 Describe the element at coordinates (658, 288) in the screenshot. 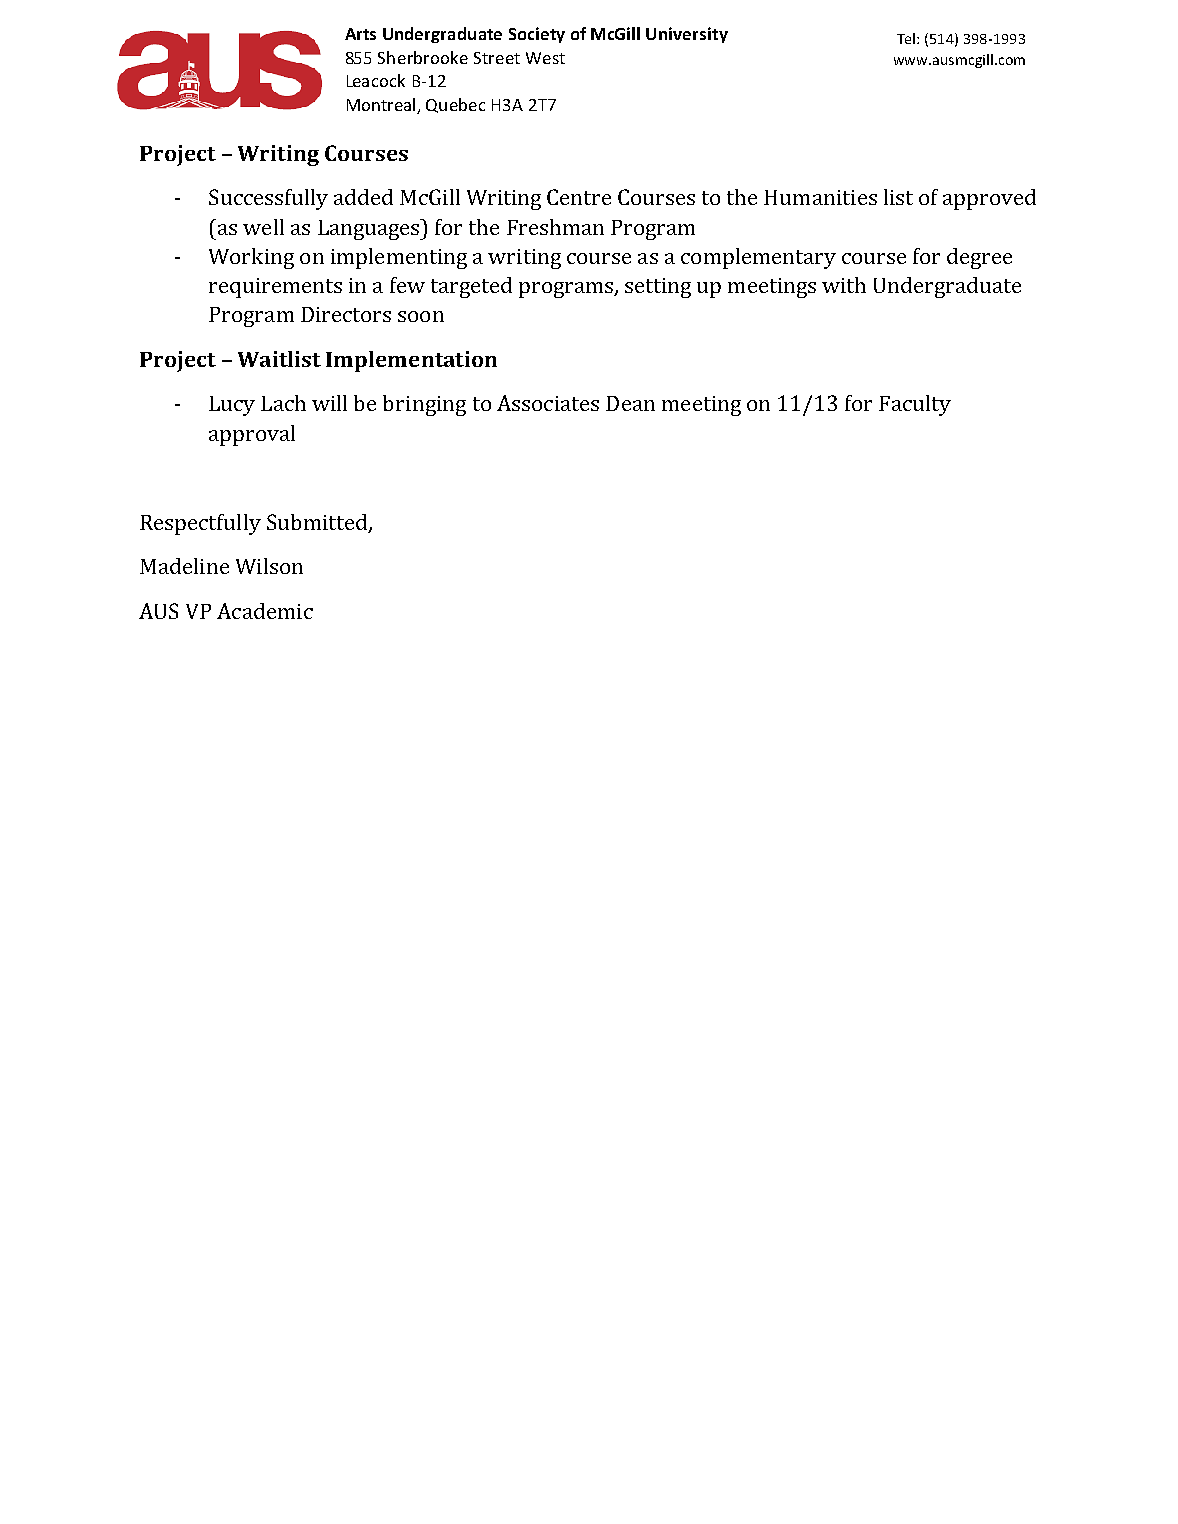

I see `setting` at that location.
